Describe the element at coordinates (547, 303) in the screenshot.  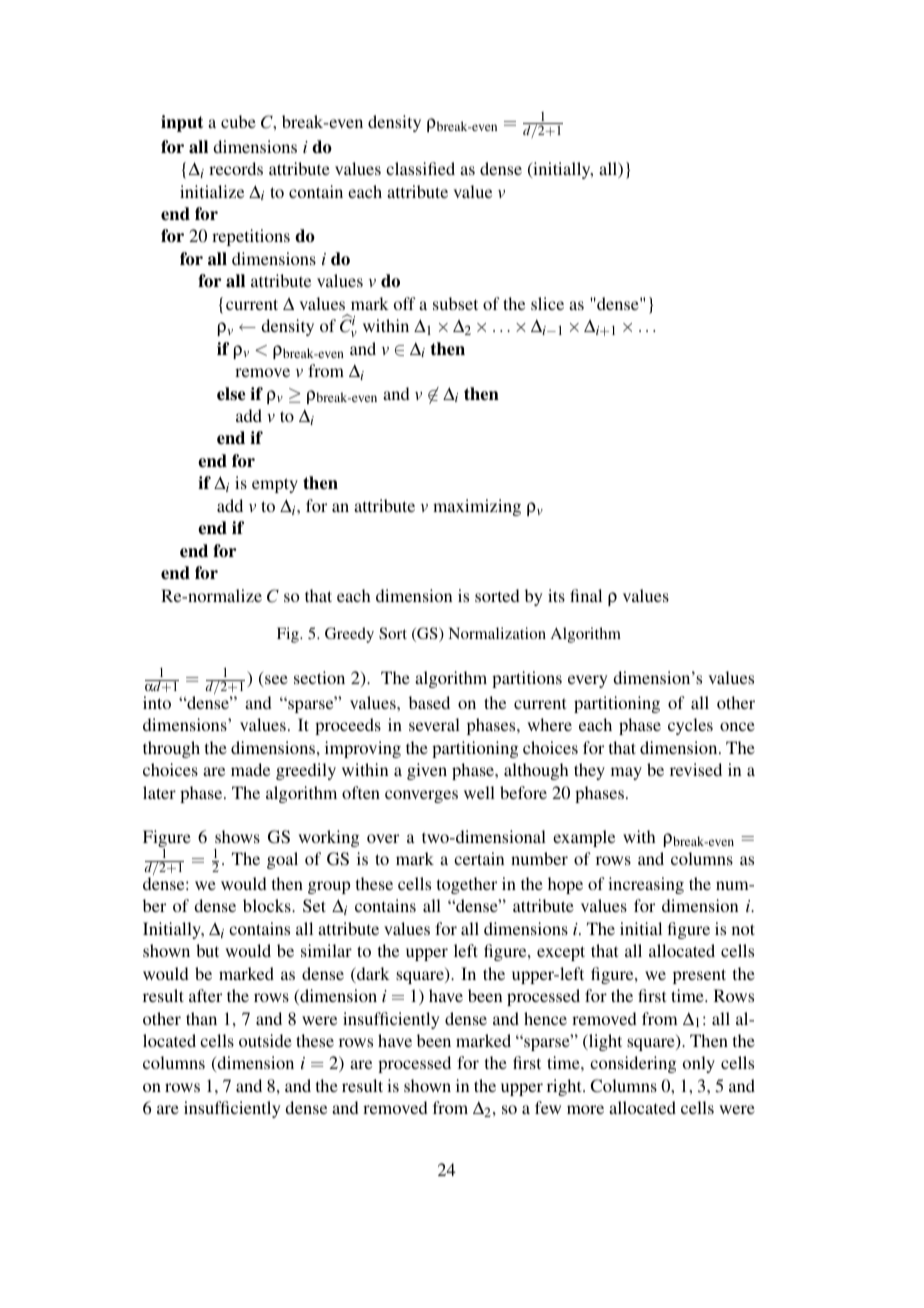
I see `slice` at that location.
